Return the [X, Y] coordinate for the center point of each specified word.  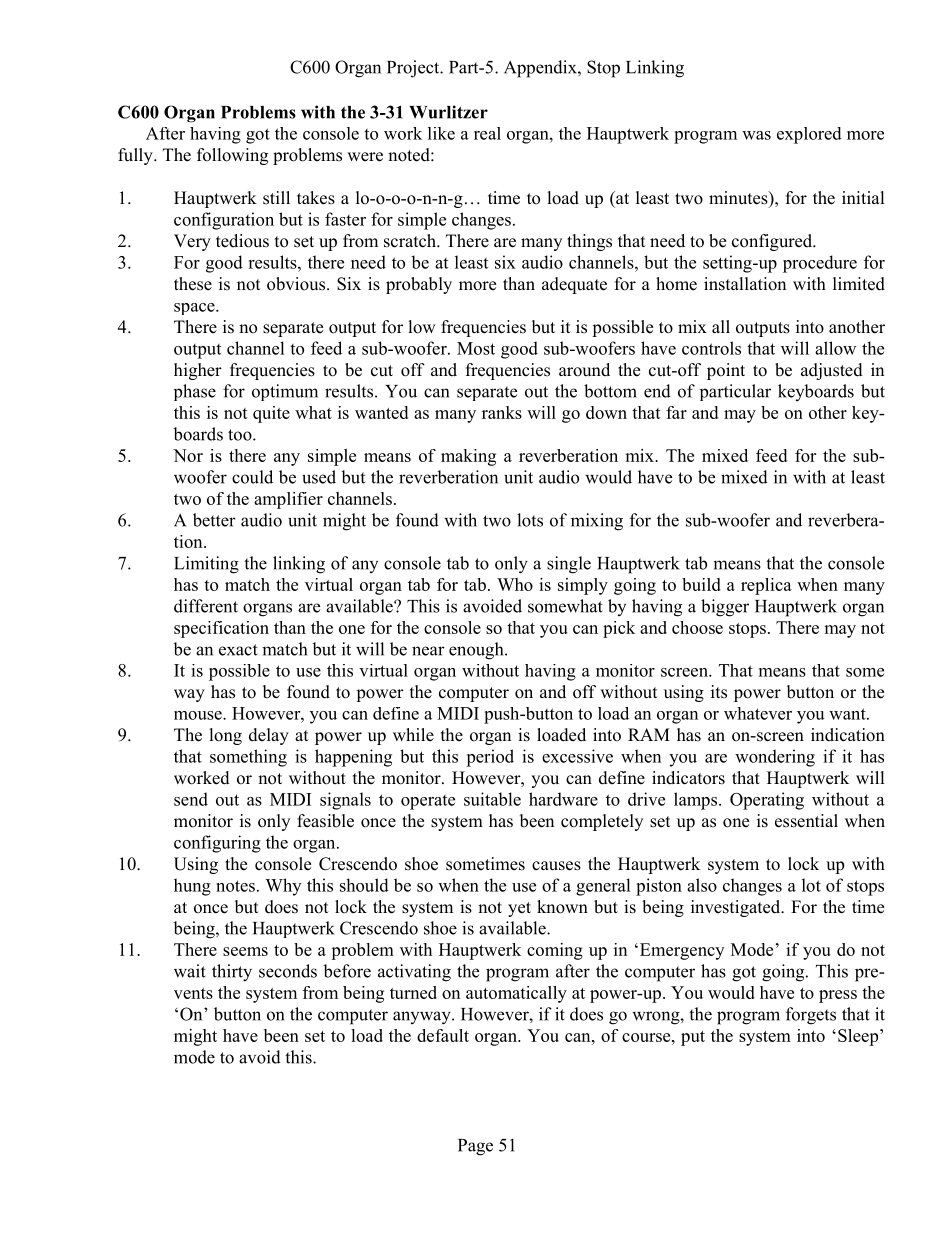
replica [766, 586]
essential [806, 821]
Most [476, 348]
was [756, 135]
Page [475, 1147]
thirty [232, 973]
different [206, 606]
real [487, 133]
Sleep [859, 1037]
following [232, 156]
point [726, 371]
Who [515, 584]
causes [556, 866]
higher [198, 371]
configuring [217, 844]
